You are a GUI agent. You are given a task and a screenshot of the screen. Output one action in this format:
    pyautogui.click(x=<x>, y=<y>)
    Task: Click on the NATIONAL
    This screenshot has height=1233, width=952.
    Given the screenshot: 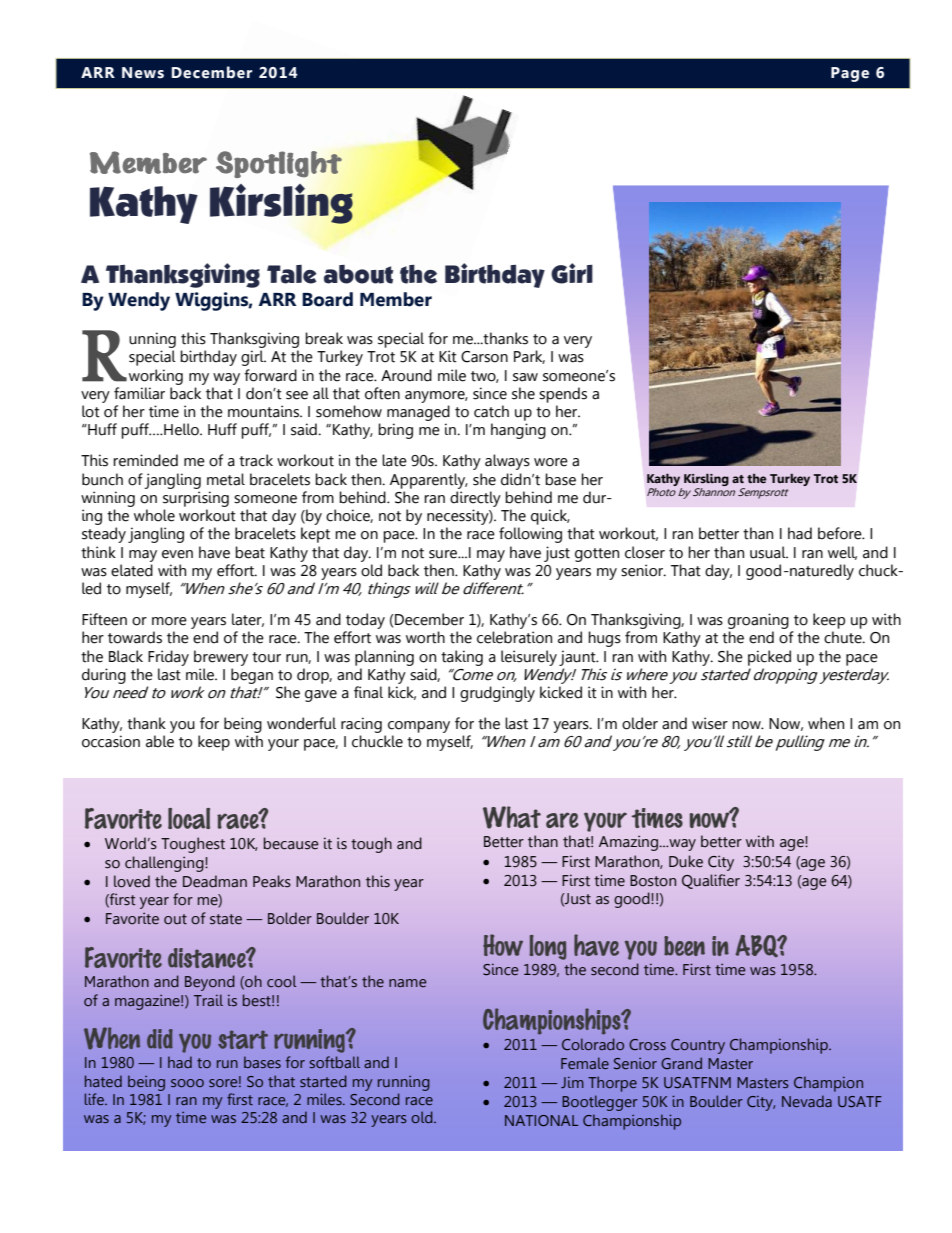 What is the action you would take?
    pyautogui.click(x=541, y=1120)
